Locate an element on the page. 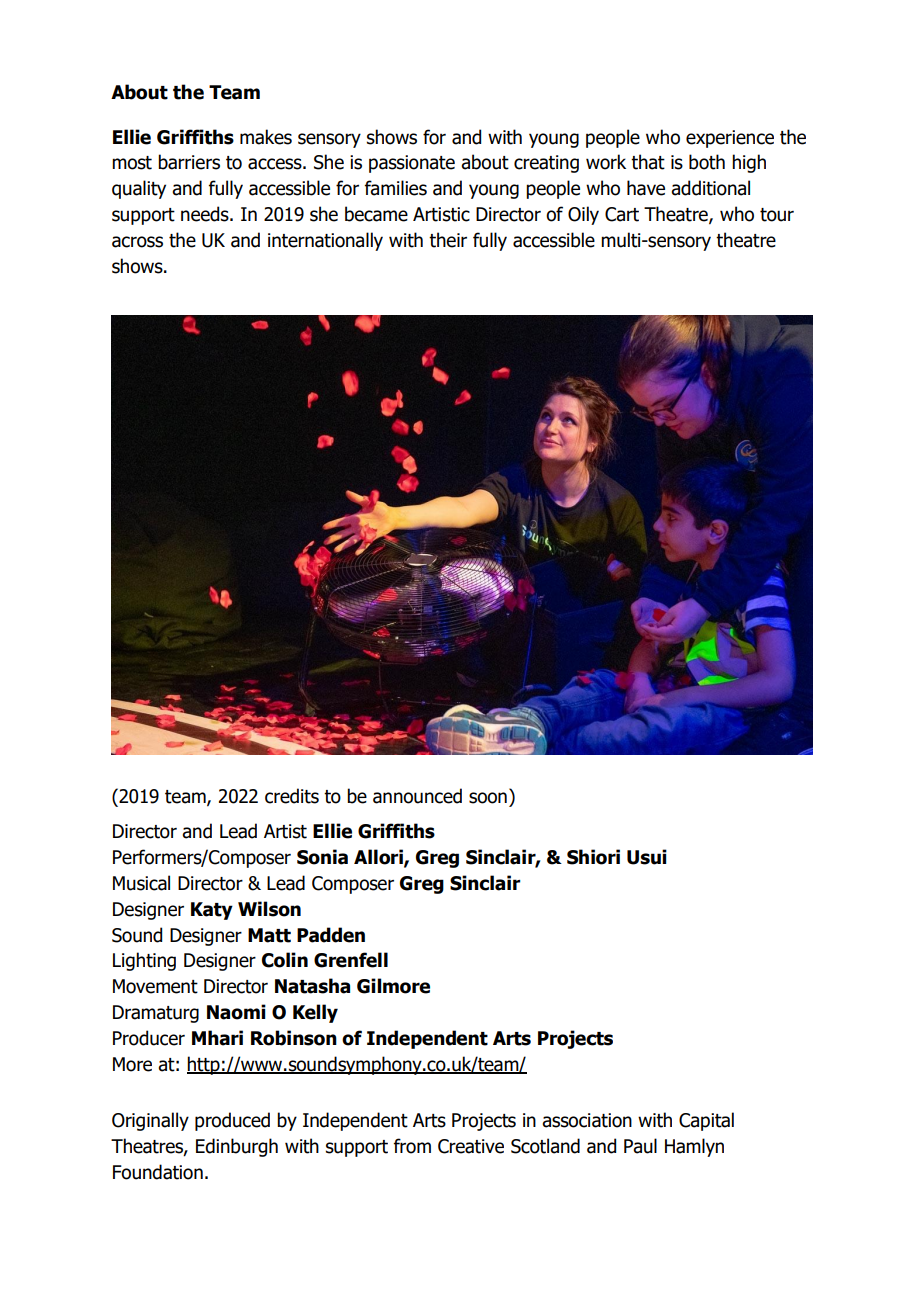  passionate is located at coordinates (412, 164).
